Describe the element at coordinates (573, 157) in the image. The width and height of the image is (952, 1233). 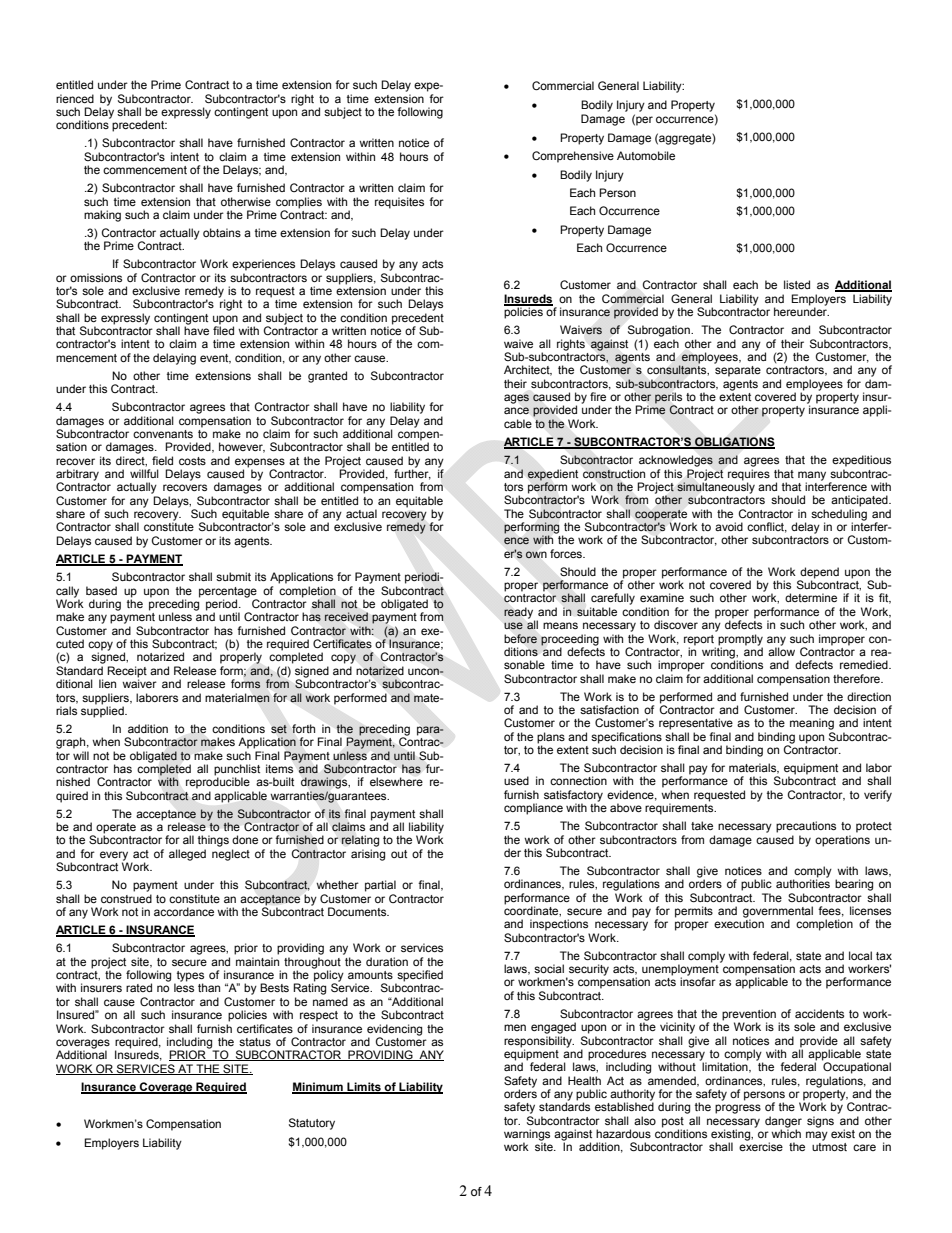
I see `Comprehensive` at that location.
